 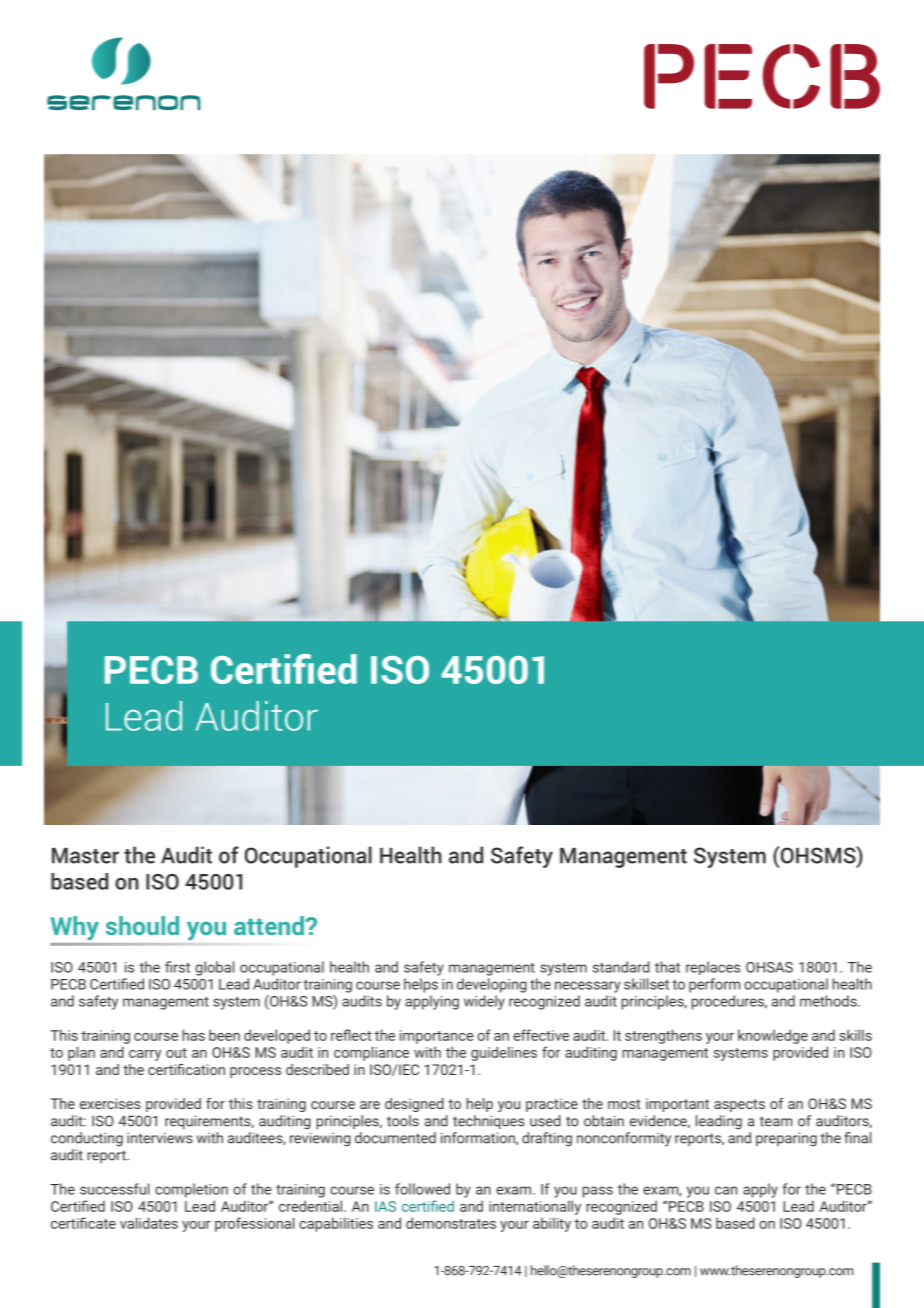 What do you see at coordinates (85, 856) in the screenshot?
I see `Master` at bounding box center [85, 856].
